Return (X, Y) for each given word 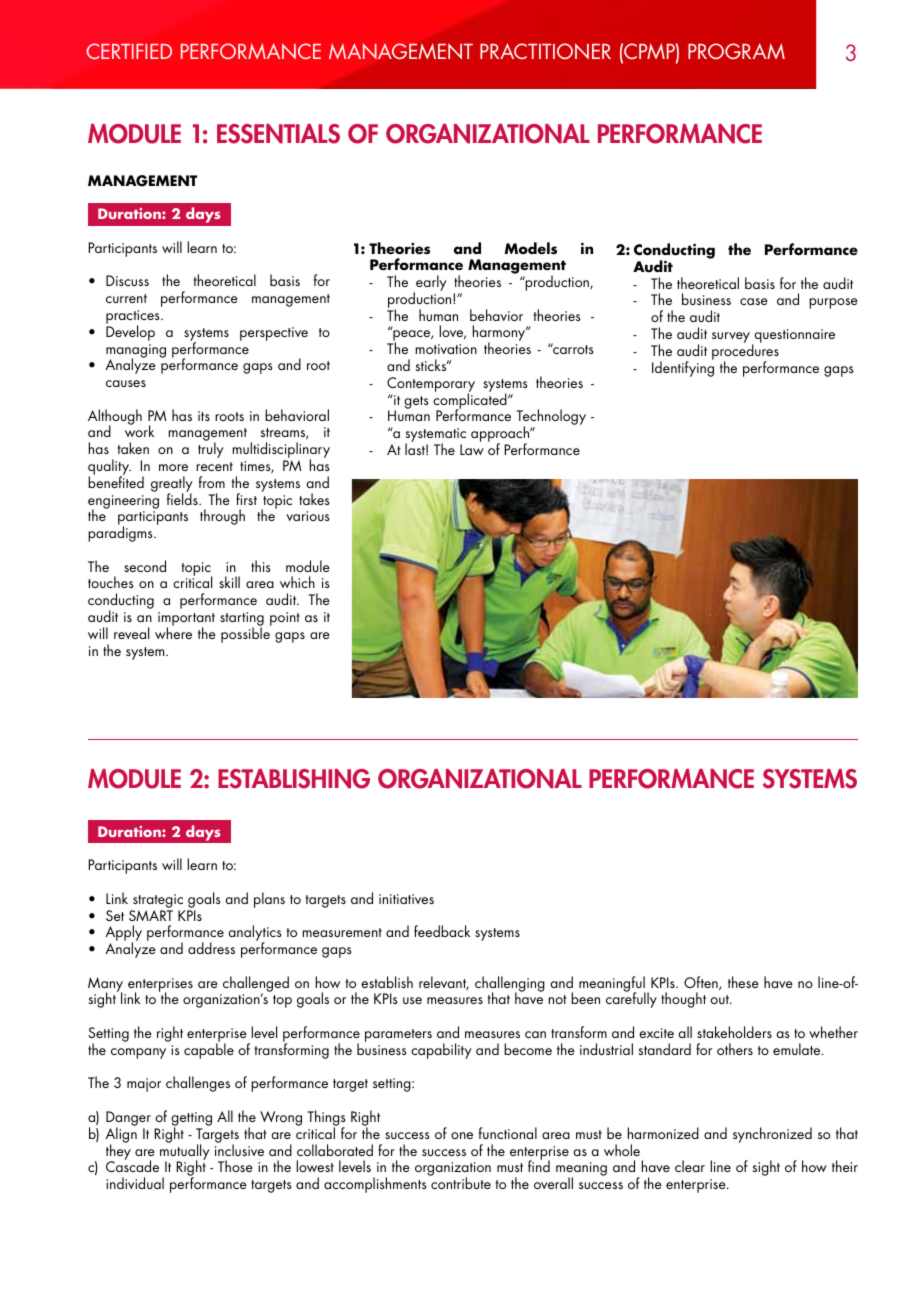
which (297, 582)
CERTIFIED (129, 51)
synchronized (772, 1135)
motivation (446, 349)
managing (136, 352)
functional (508, 1133)
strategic (158, 901)
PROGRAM (736, 51)
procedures (745, 352)
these (743, 982)
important (186, 620)
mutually (185, 1152)
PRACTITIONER (545, 51)
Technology (551, 418)
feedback (442, 931)
